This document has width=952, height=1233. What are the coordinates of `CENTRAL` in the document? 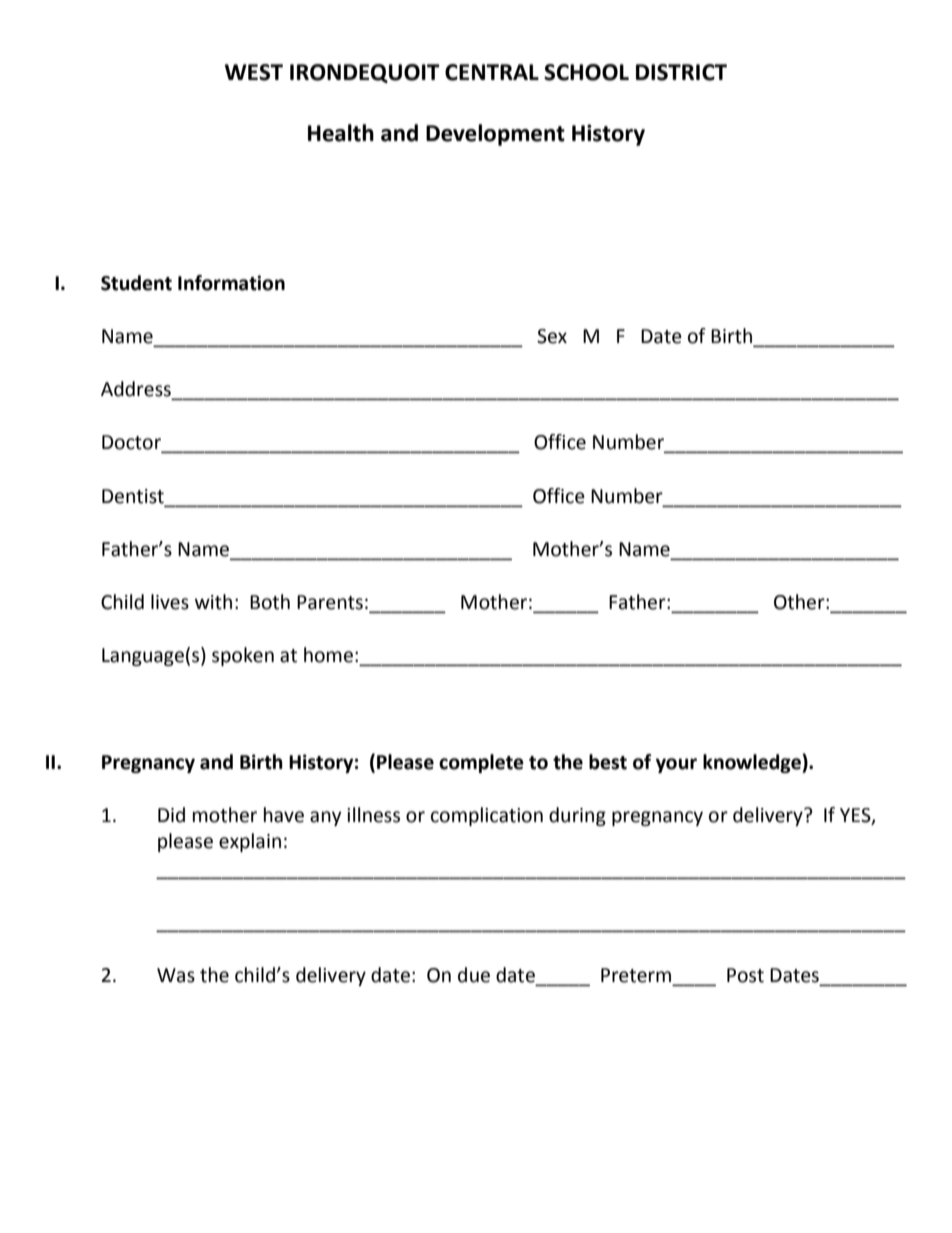 It's located at (492, 72).
